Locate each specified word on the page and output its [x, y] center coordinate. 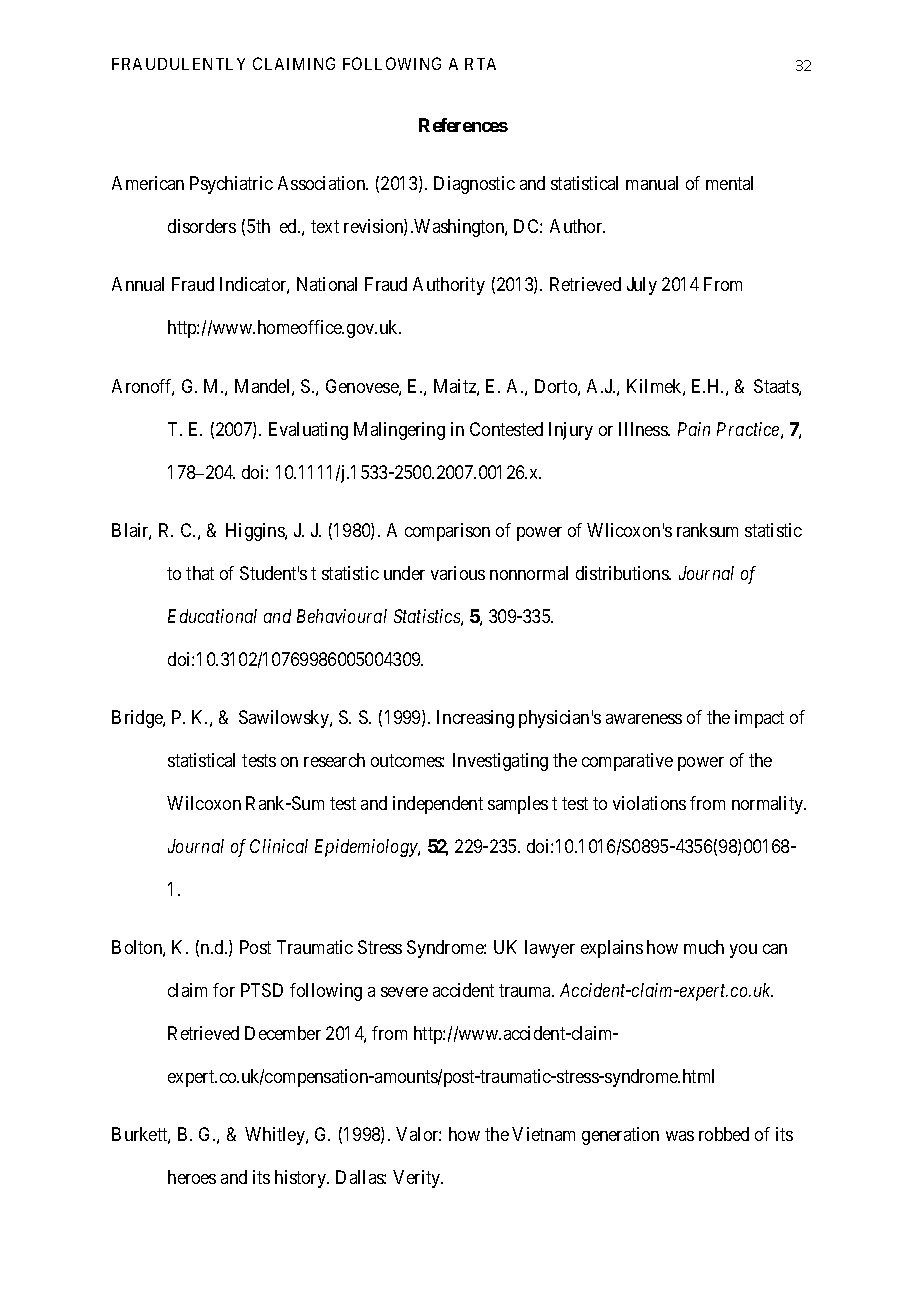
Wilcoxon [204, 803]
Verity [418, 1179]
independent [438, 805]
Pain [694, 429]
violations [649, 803]
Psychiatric [231, 185]
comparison [447, 532]
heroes [192, 1177]
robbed [724, 1134]
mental [729, 183]
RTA [480, 64]
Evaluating [308, 431]
